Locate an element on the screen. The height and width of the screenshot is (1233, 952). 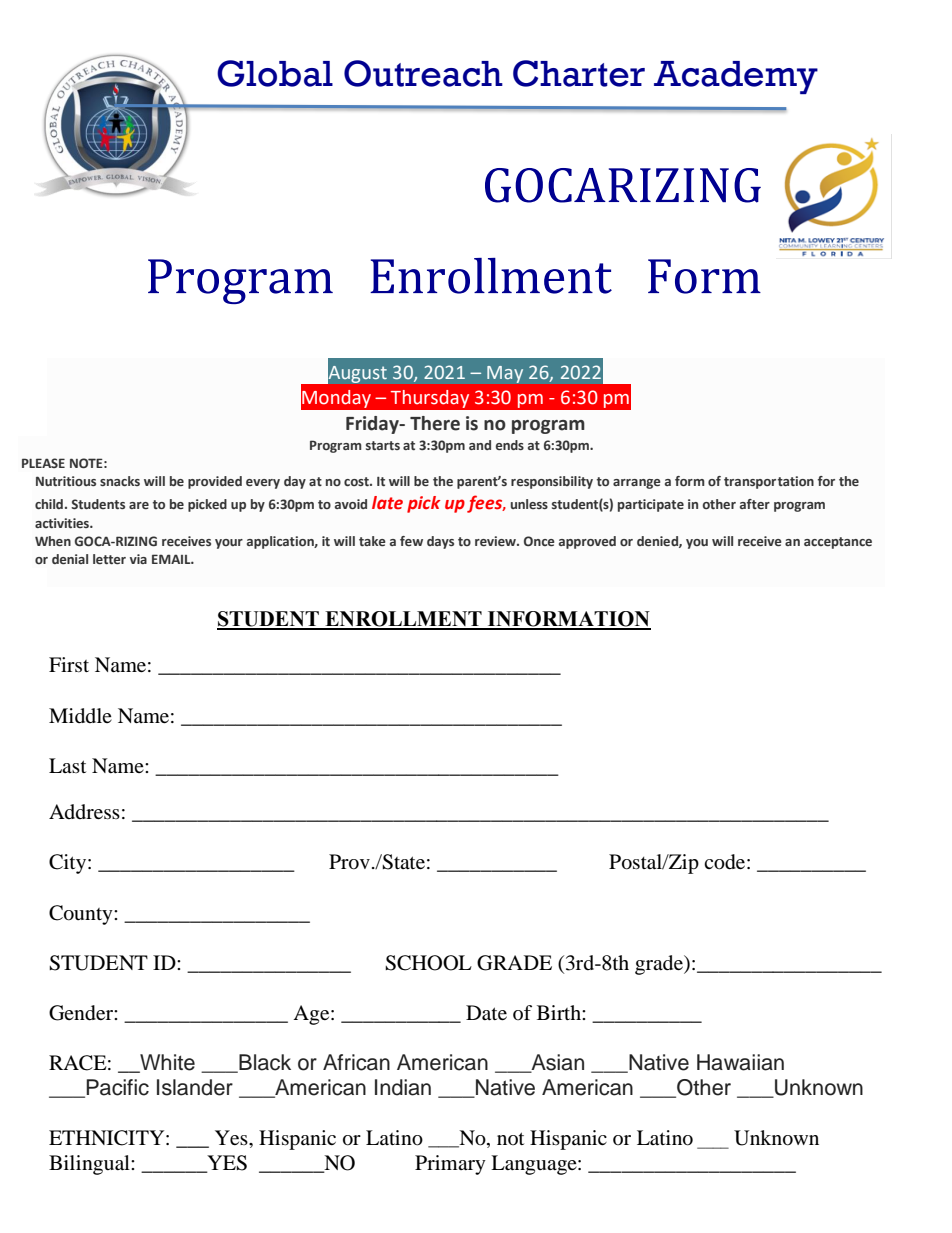
Global is located at coordinates (275, 73).
